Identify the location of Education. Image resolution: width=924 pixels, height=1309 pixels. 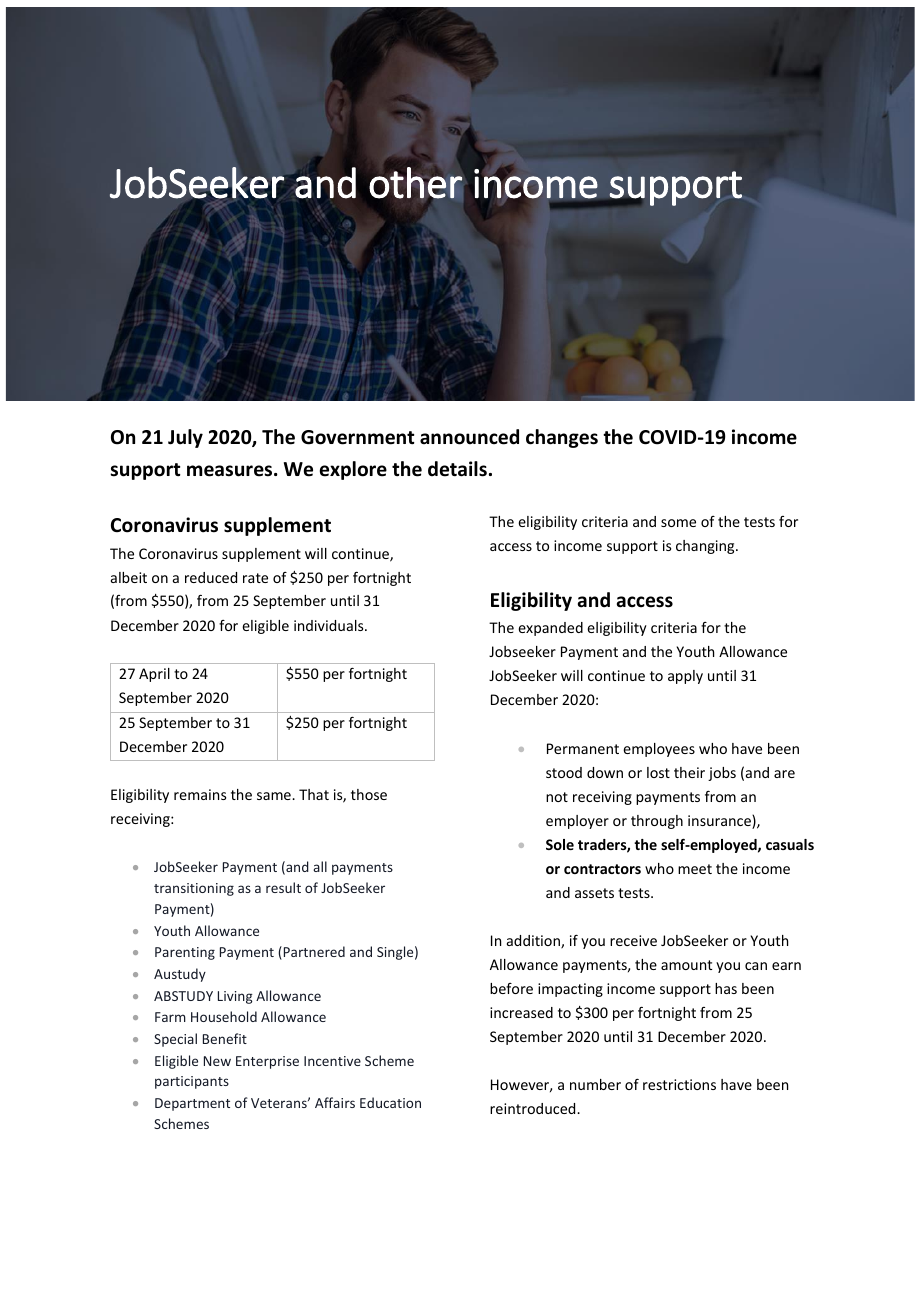
(390, 1102).
